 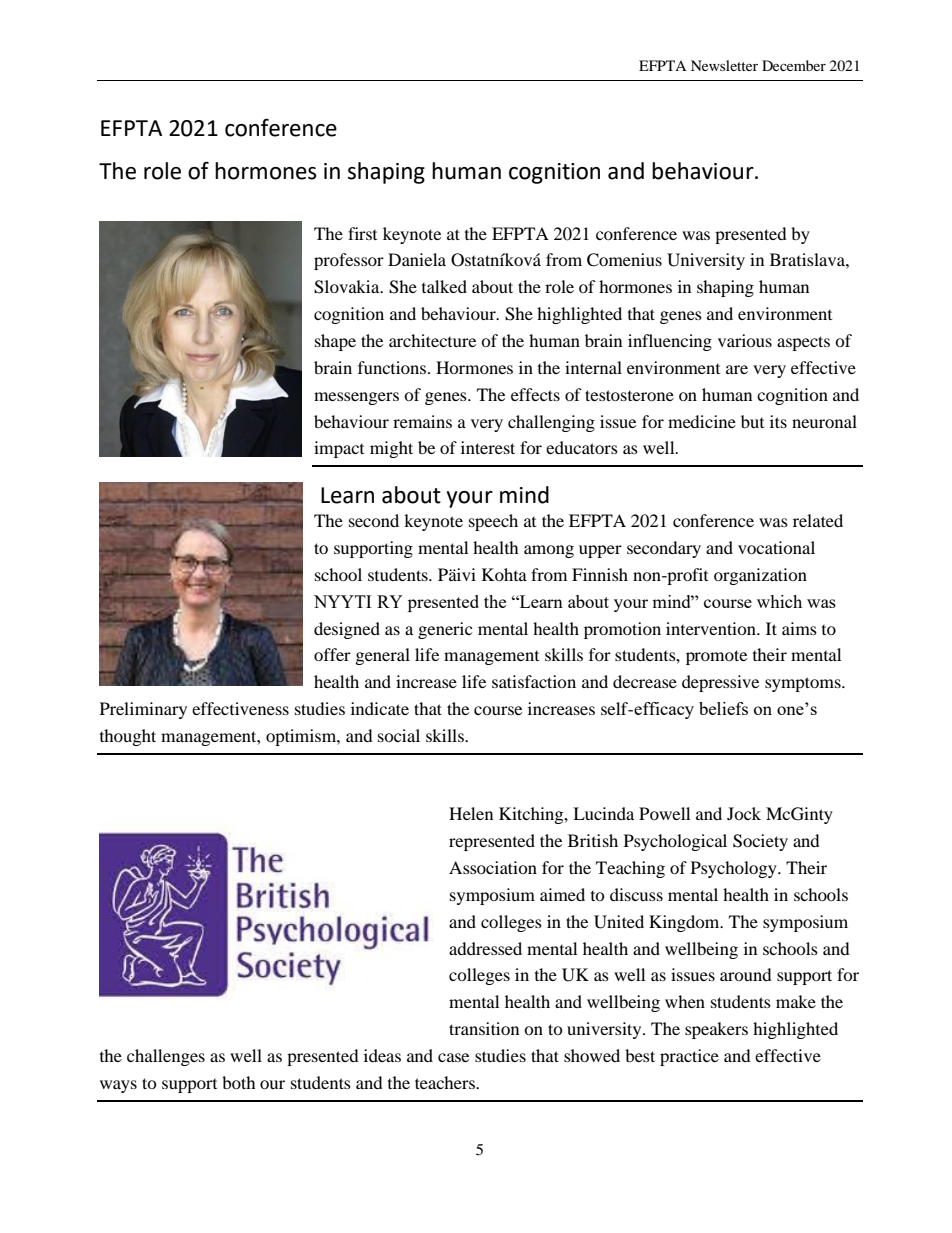 I want to click on Daniela, so click(x=417, y=259).
